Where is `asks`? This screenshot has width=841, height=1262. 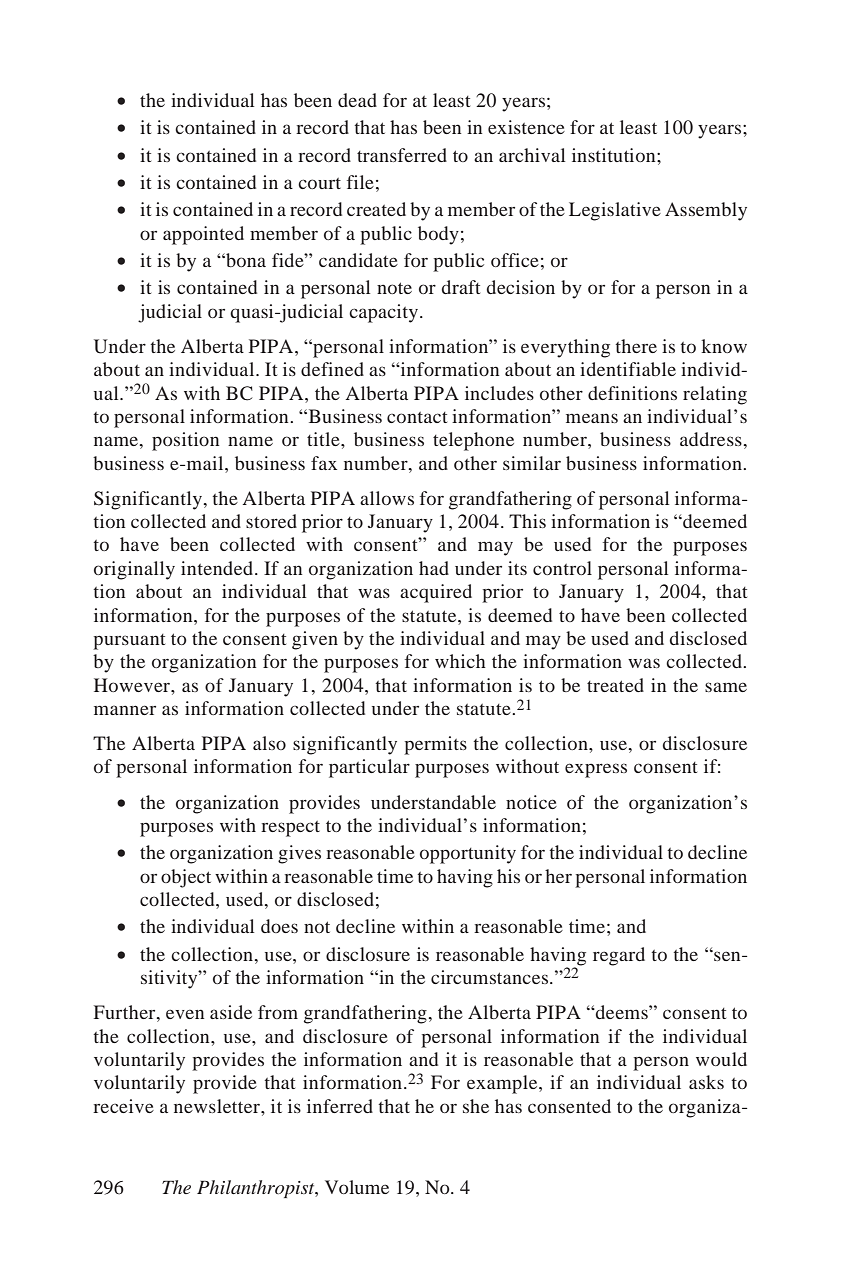
asks is located at coordinates (706, 1082).
